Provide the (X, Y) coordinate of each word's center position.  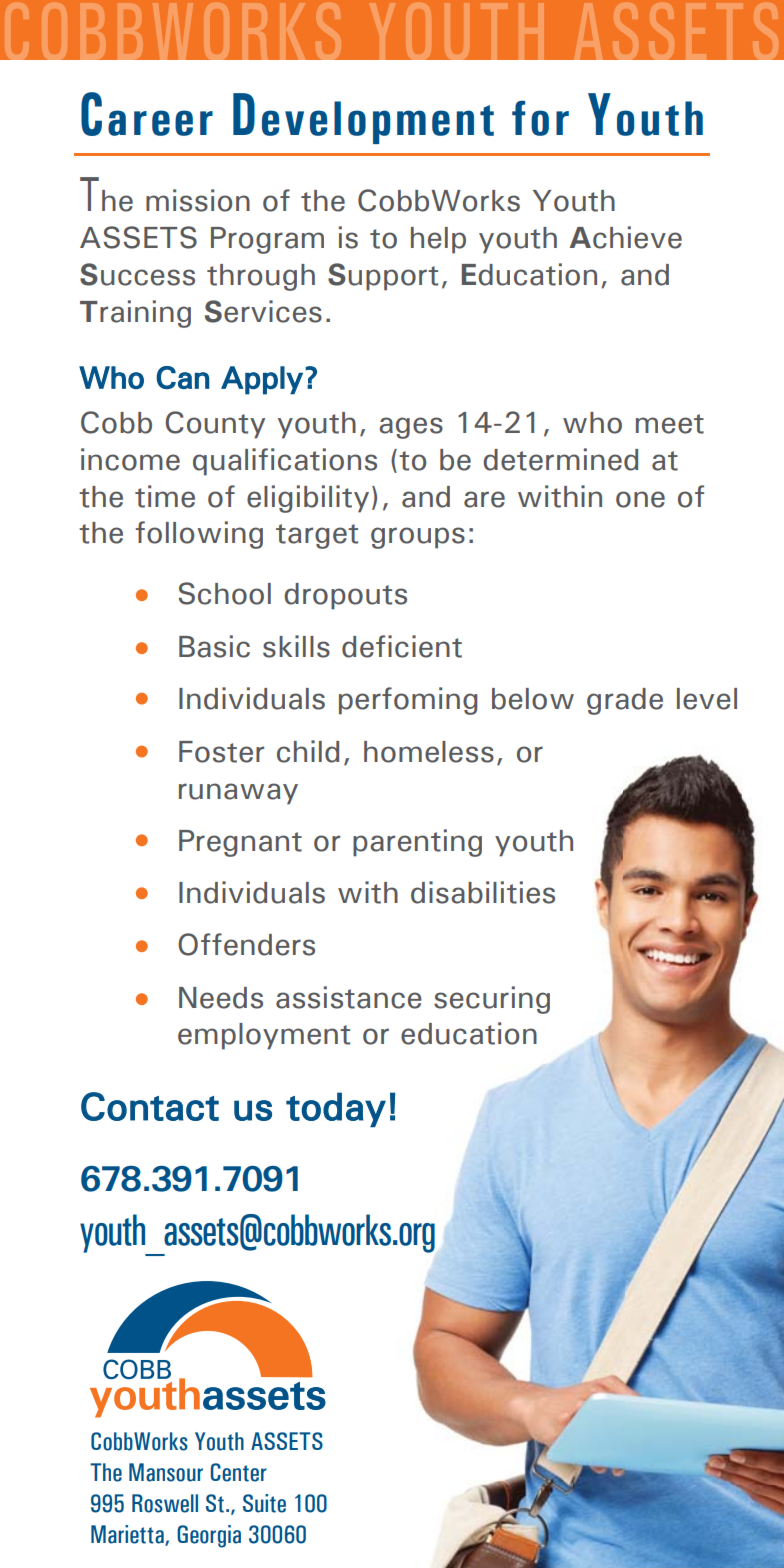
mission (198, 200)
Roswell (165, 1503)
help (438, 240)
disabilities (483, 892)
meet (670, 424)
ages (411, 428)
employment (264, 1036)
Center (239, 1472)
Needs (221, 998)
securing (492, 1000)
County (215, 425)
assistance (349, 997)
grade (625, 701)
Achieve (626, 237)
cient (428, 646)
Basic (214, 646)
